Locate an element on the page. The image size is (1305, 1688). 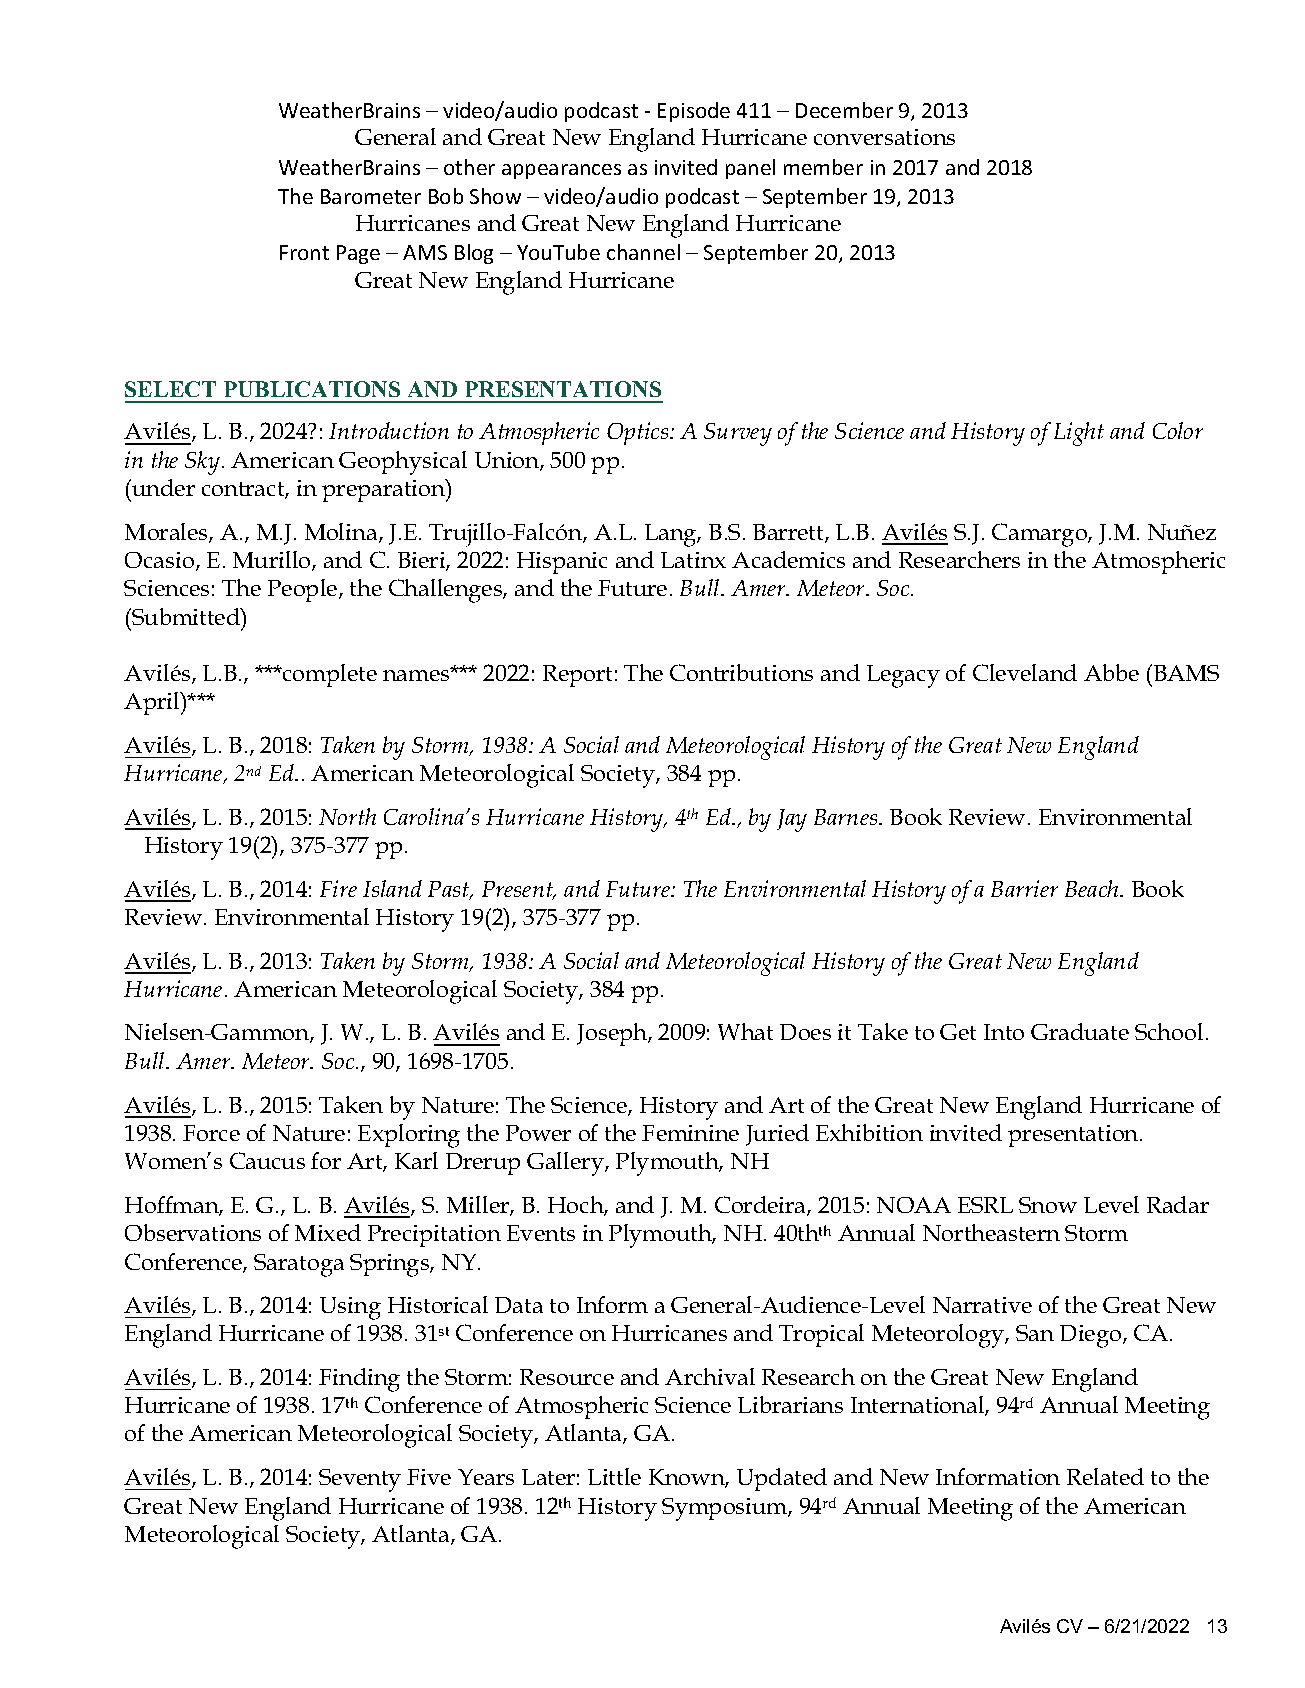
Optics is located at coordinates (639, 433).
